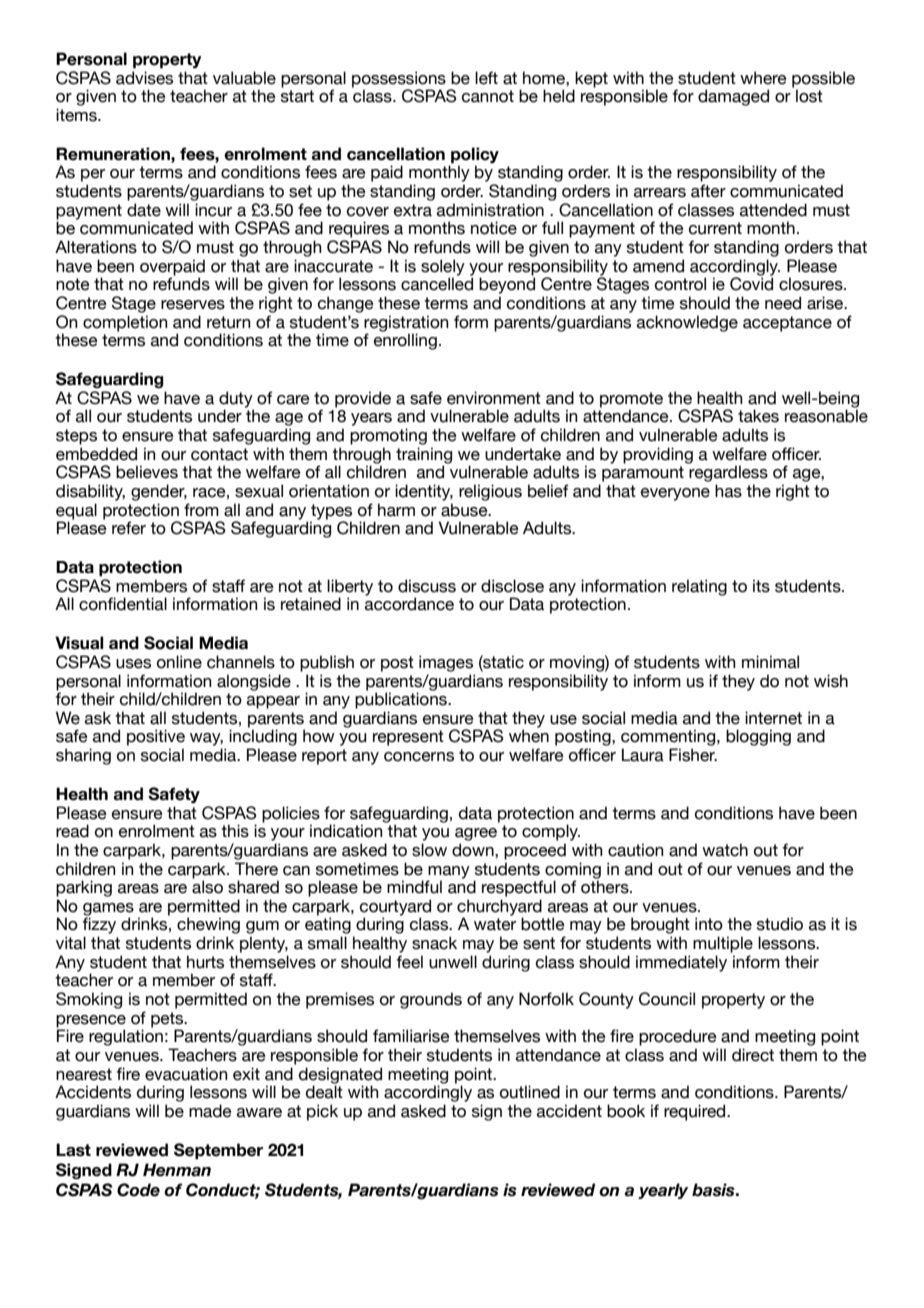 This document has width=924, height=1308. I want to click on advises, so click(144, 78).
